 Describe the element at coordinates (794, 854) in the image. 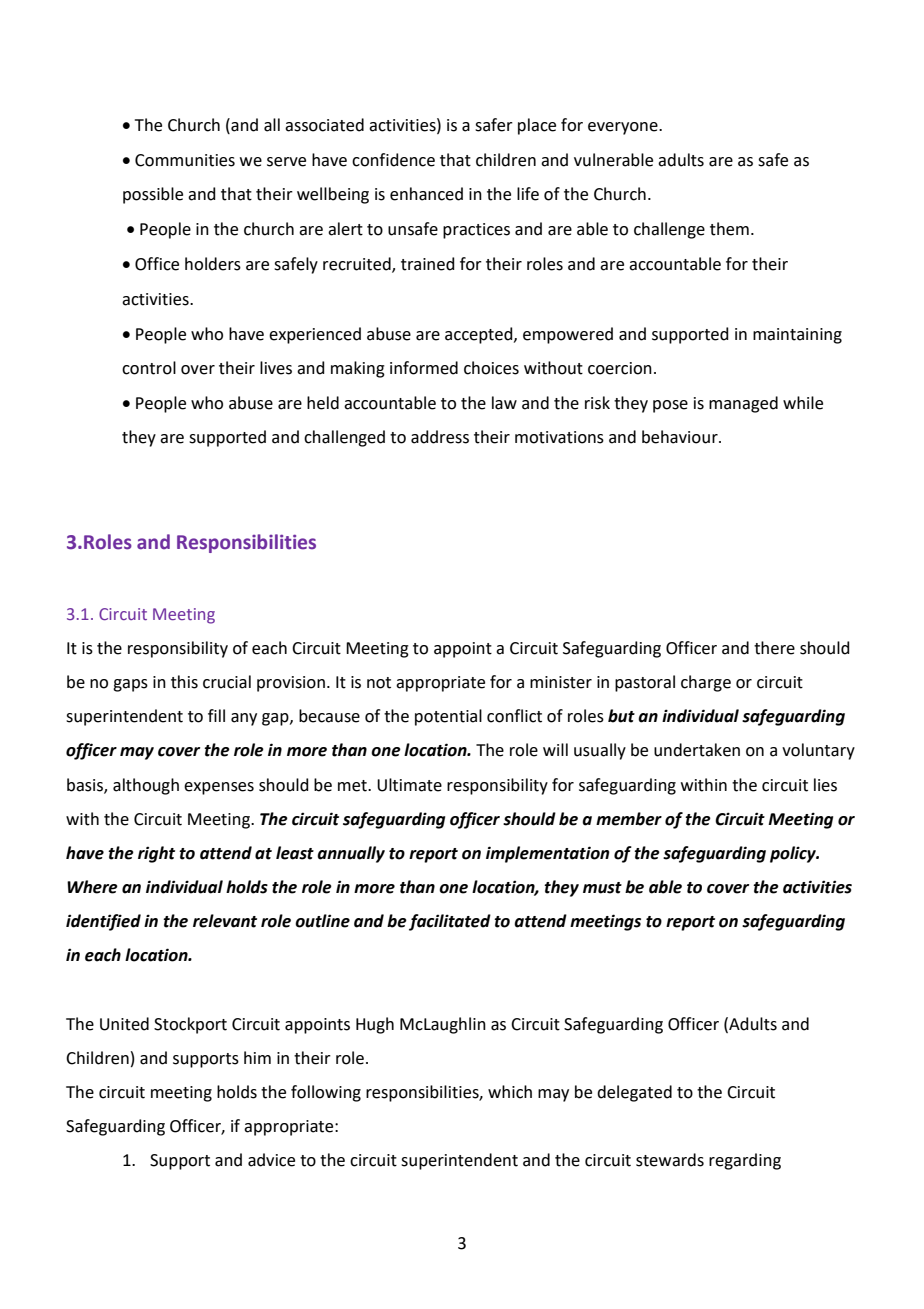

I see `policy` at that location.
